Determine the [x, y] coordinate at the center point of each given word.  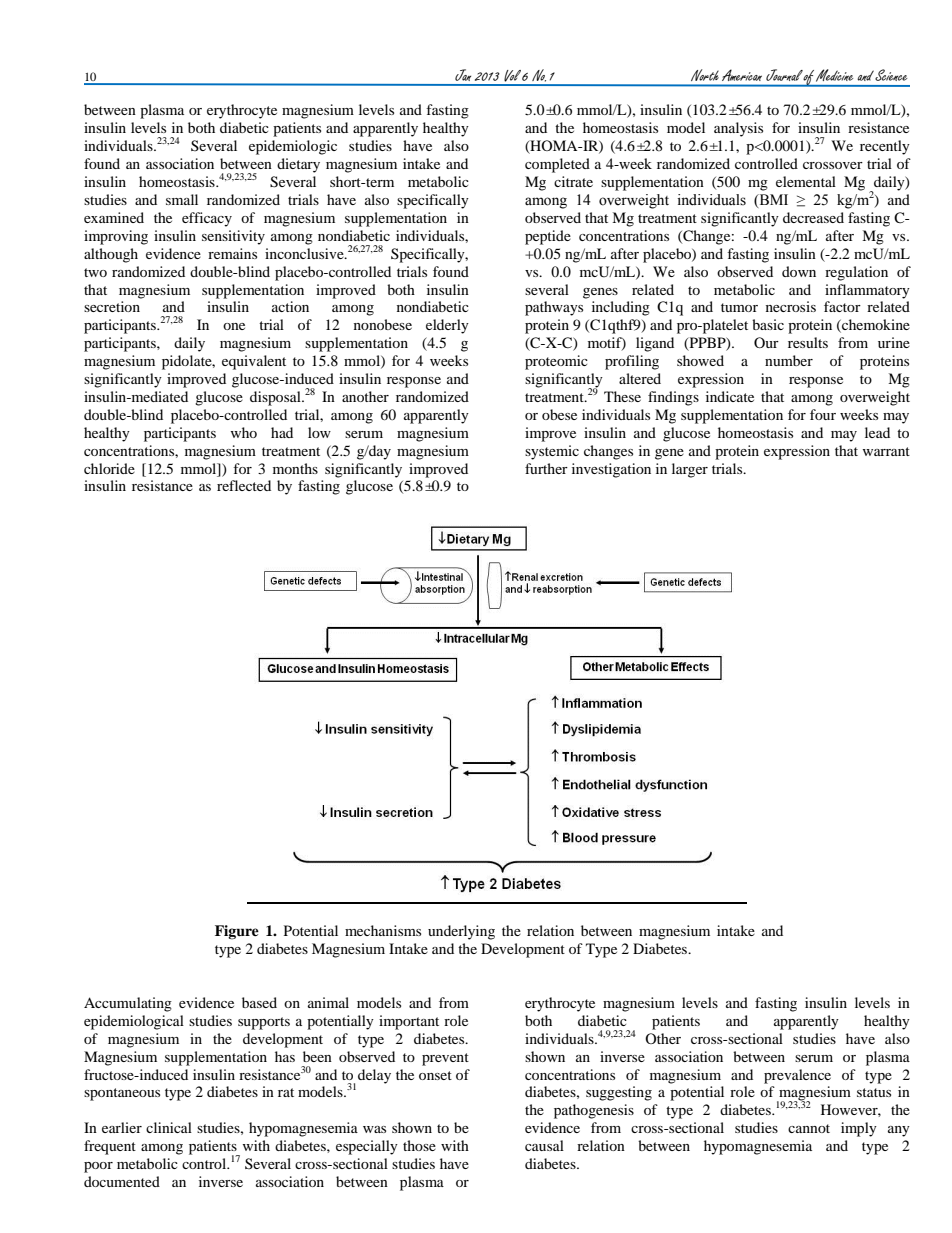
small [182, 199]
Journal [785, 75]
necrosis [791, 306]
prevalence [797, 1076]
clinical [169, 1127]
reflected [244, 485]
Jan [463, 75]
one [234, 326]
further [546, 468]
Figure [237, 932]
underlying [461, 932]
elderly [447, 326]
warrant [886, 451]
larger [690, 470]
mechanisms [383, 930]
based [259, 1002]
